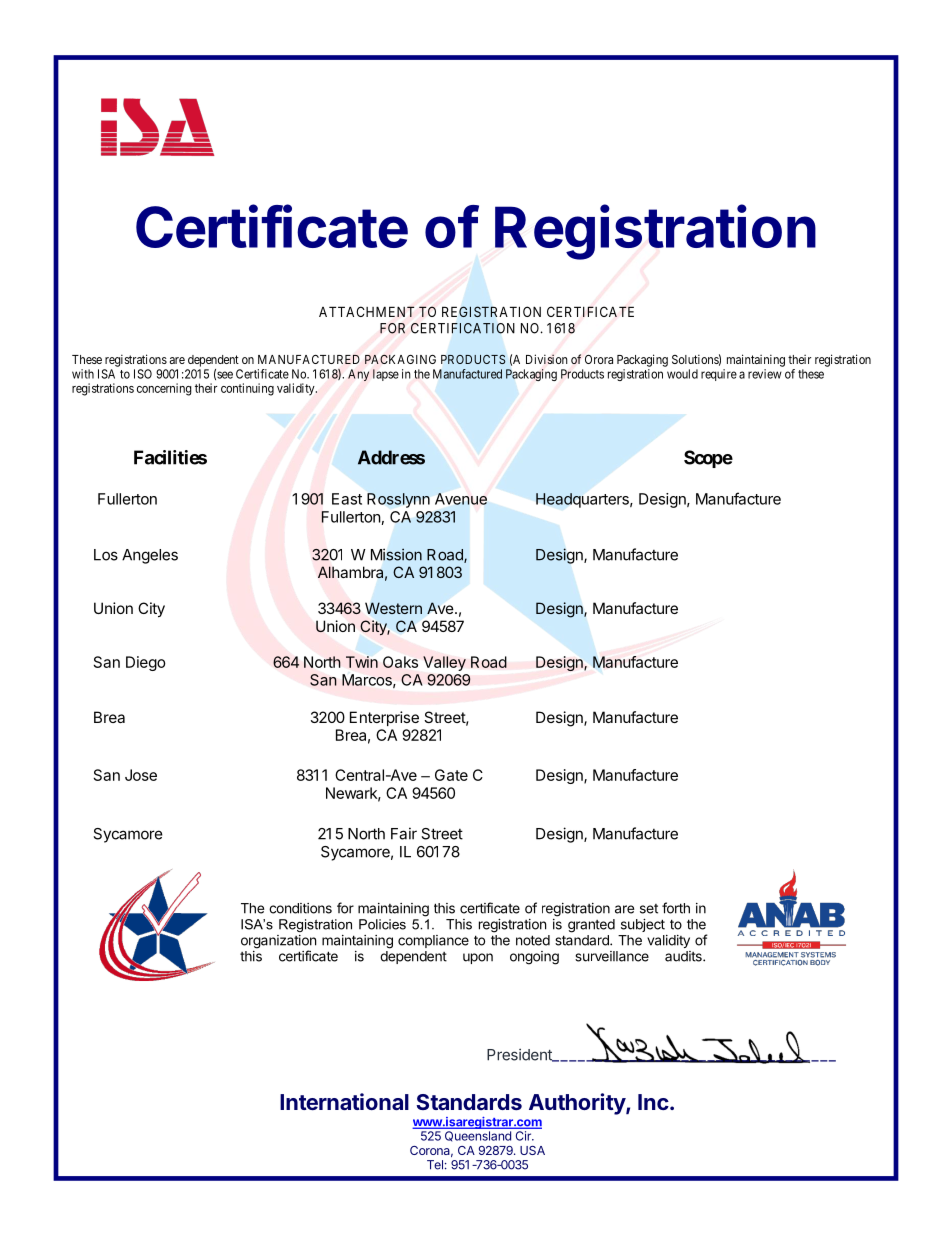 The height and width of the screenshot is (1233, 952). I want to click on CERTIFICATION, so click(463, 328).
